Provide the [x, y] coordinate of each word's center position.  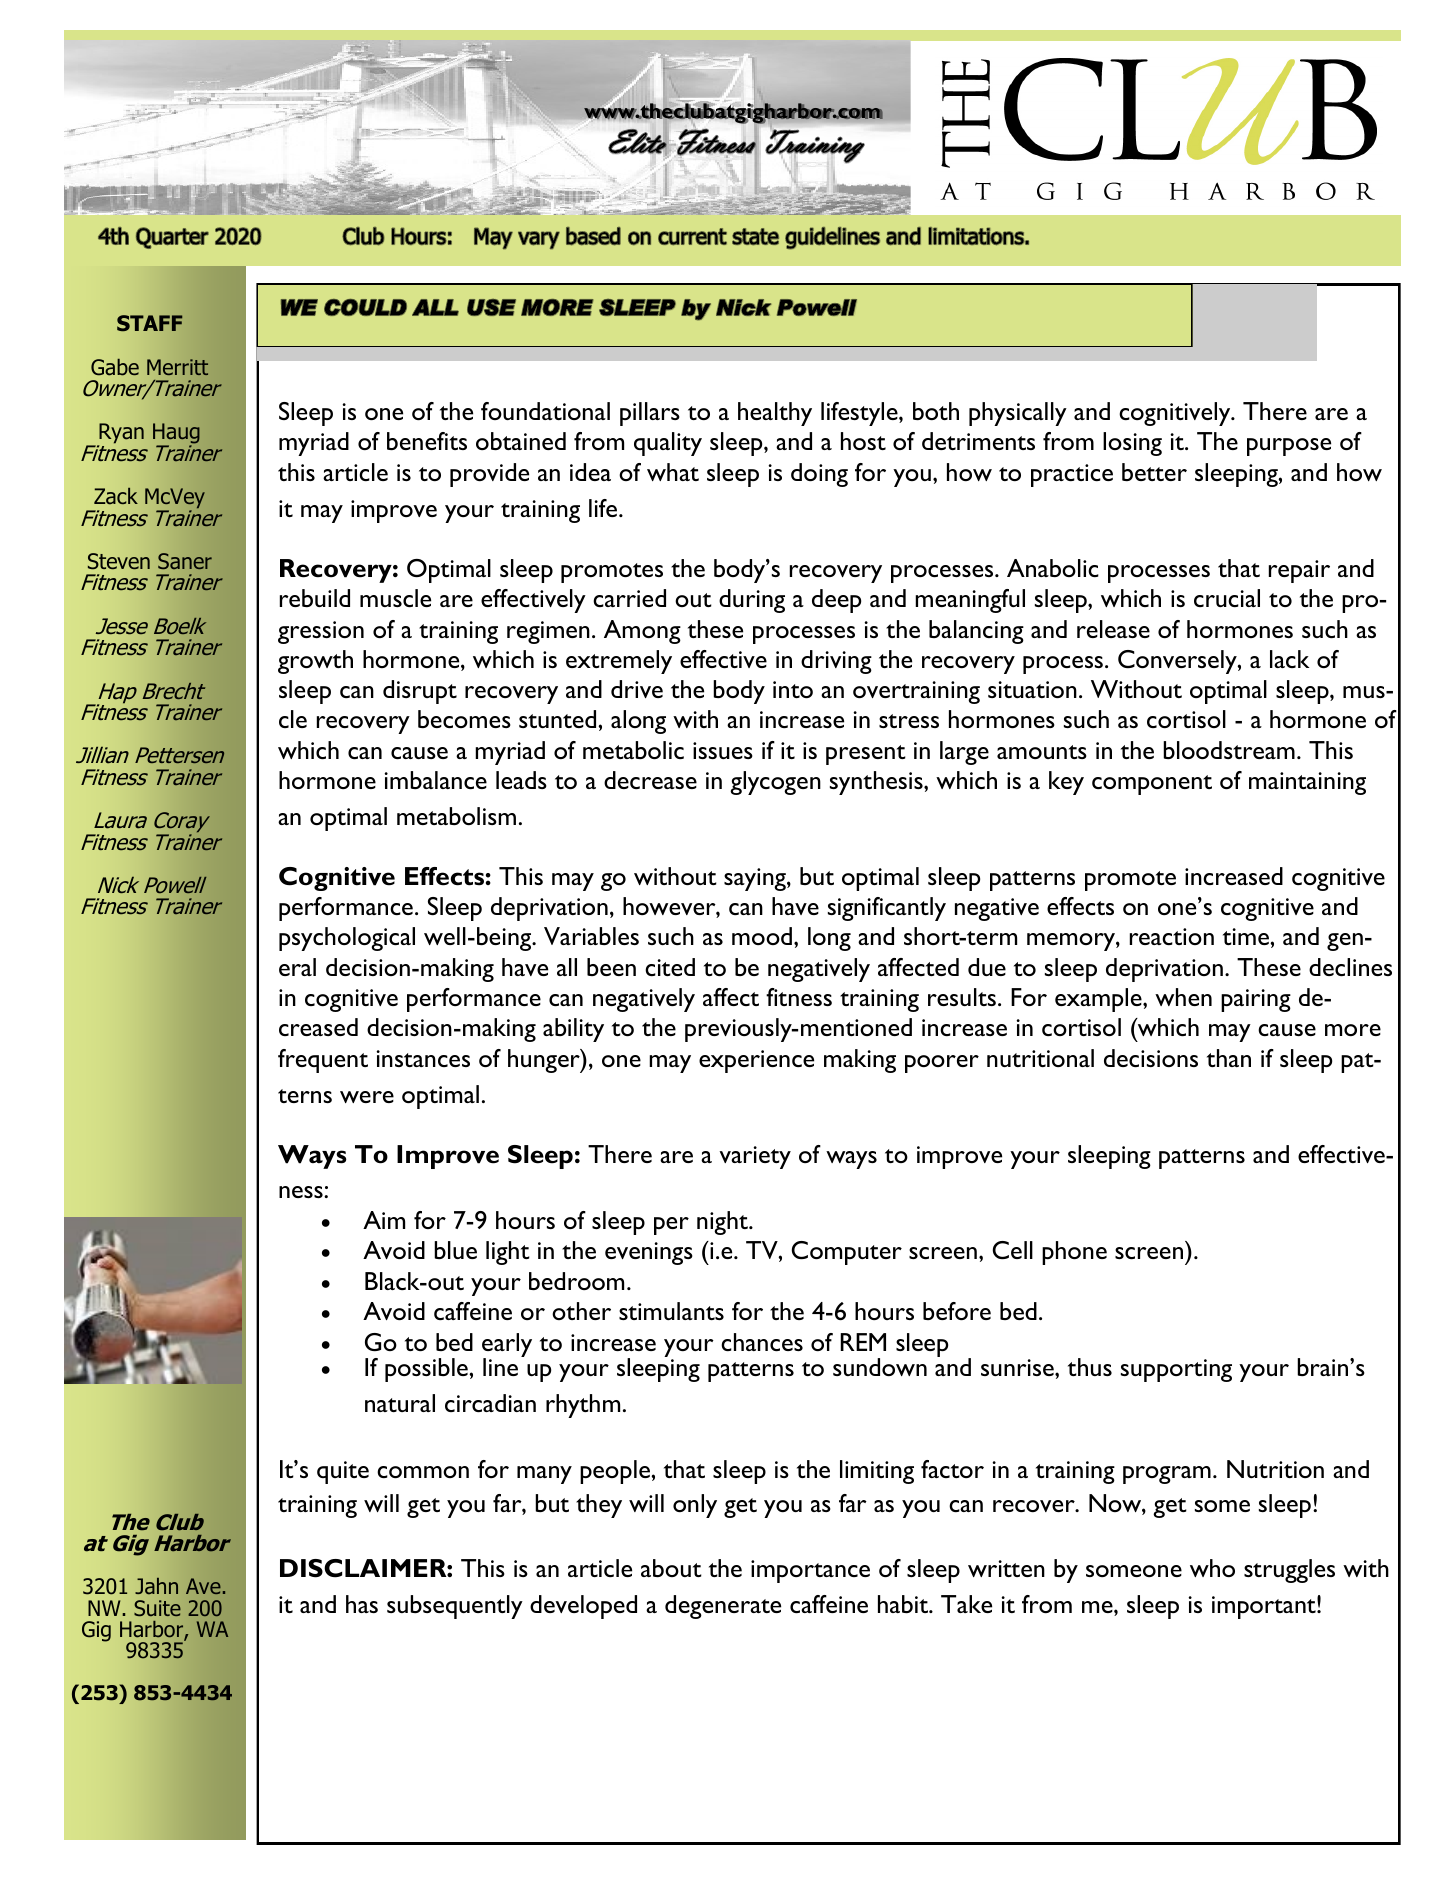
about [671, 1568]
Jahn [156, 1586]
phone [1074, 1253]
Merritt [177, 367]
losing [1132, 444]
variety [755, 1157]
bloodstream [1229, 750]
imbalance [435, 780]
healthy [775, 414]
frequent [323, 1061]
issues [723, 750]
